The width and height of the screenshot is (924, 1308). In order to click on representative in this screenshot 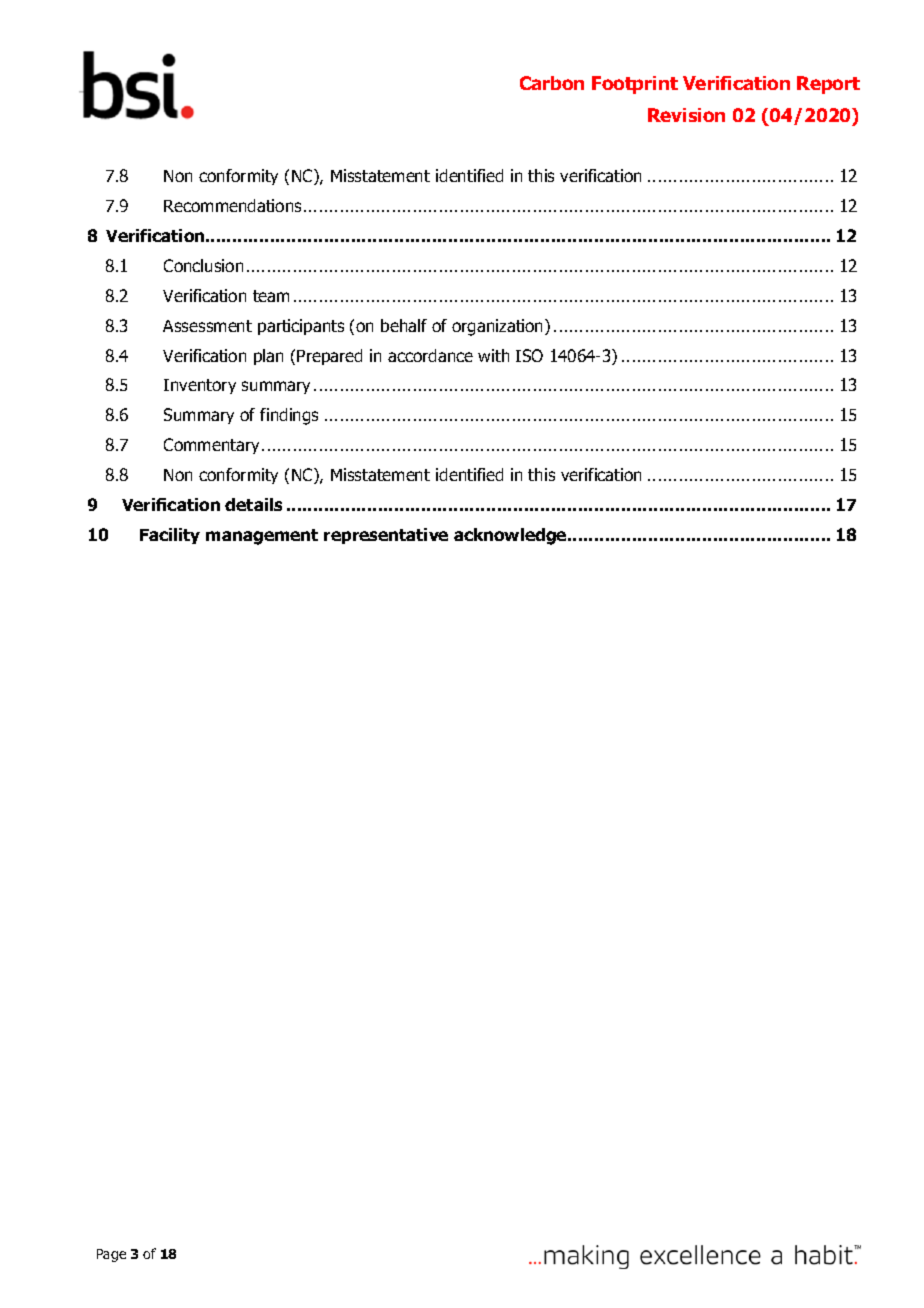, I will do `click(386, 536)`.
